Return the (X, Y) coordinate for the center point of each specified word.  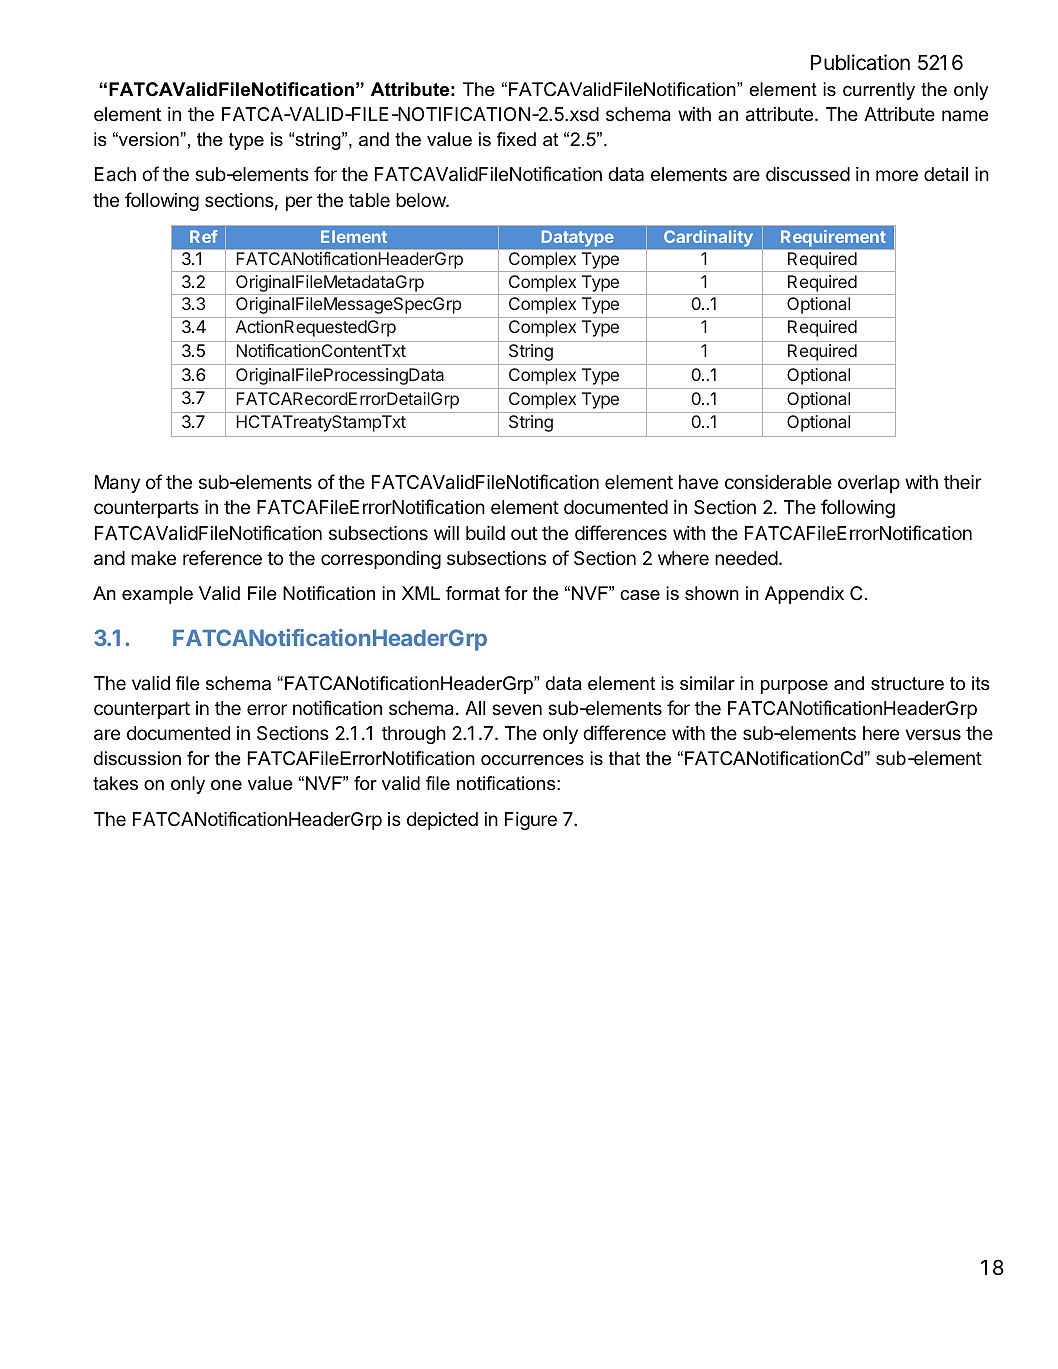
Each (115, 174)
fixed (516, 139)
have (698, 482)
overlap (869, 484)
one (226, 785)
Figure (531, 821)
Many (117, 484)
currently (879, 91)
